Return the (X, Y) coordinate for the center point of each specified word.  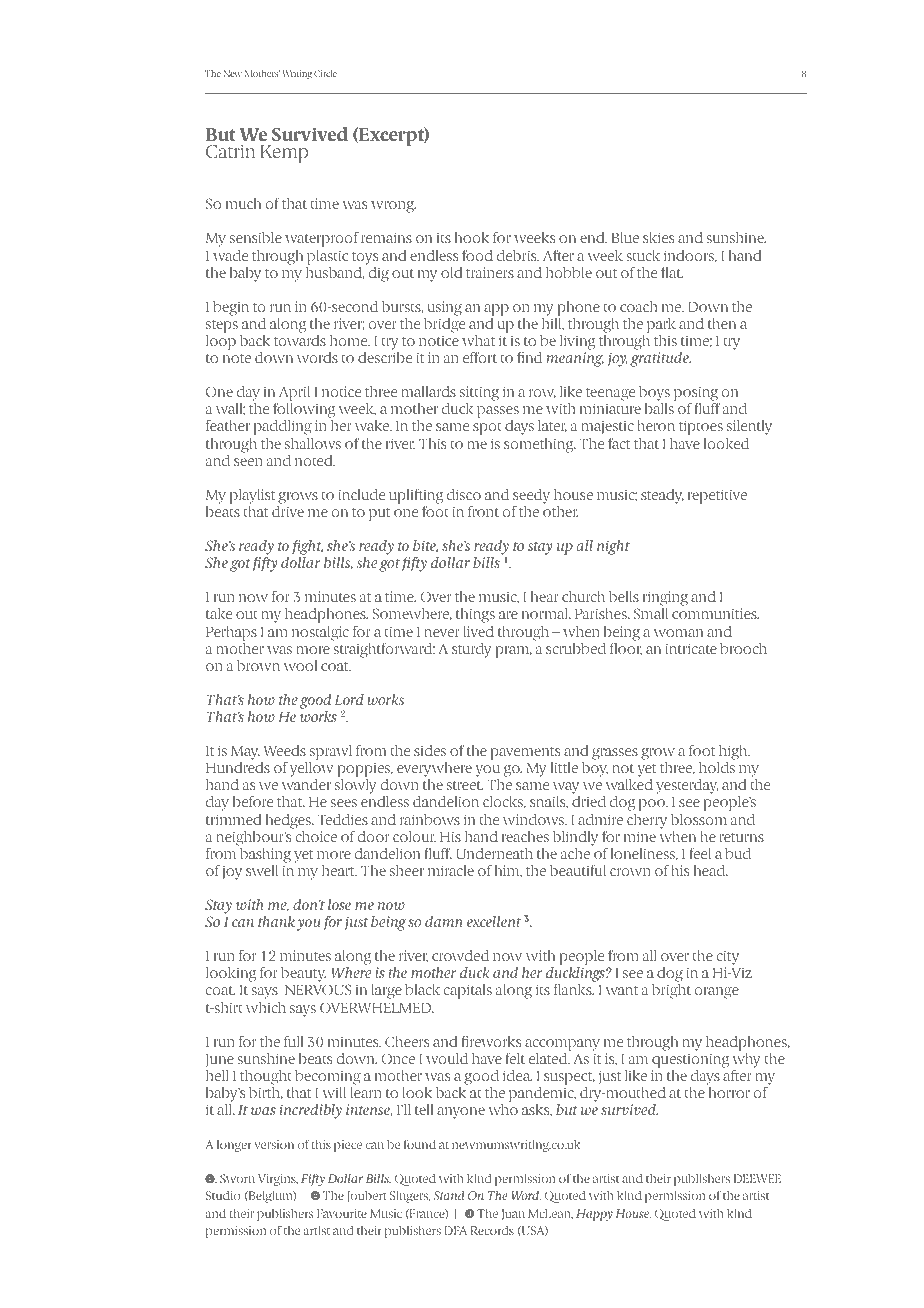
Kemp (284, 154)
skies (658, 237)
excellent (494, 921)
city (728, 959)
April (293, 395)
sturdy (471, 650)
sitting (479, 395)
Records (492, 1230)
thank (276, 921)
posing (697, 395)
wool (300, 665)
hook (472, 237)
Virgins (278, 1180)
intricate (691, 648)
